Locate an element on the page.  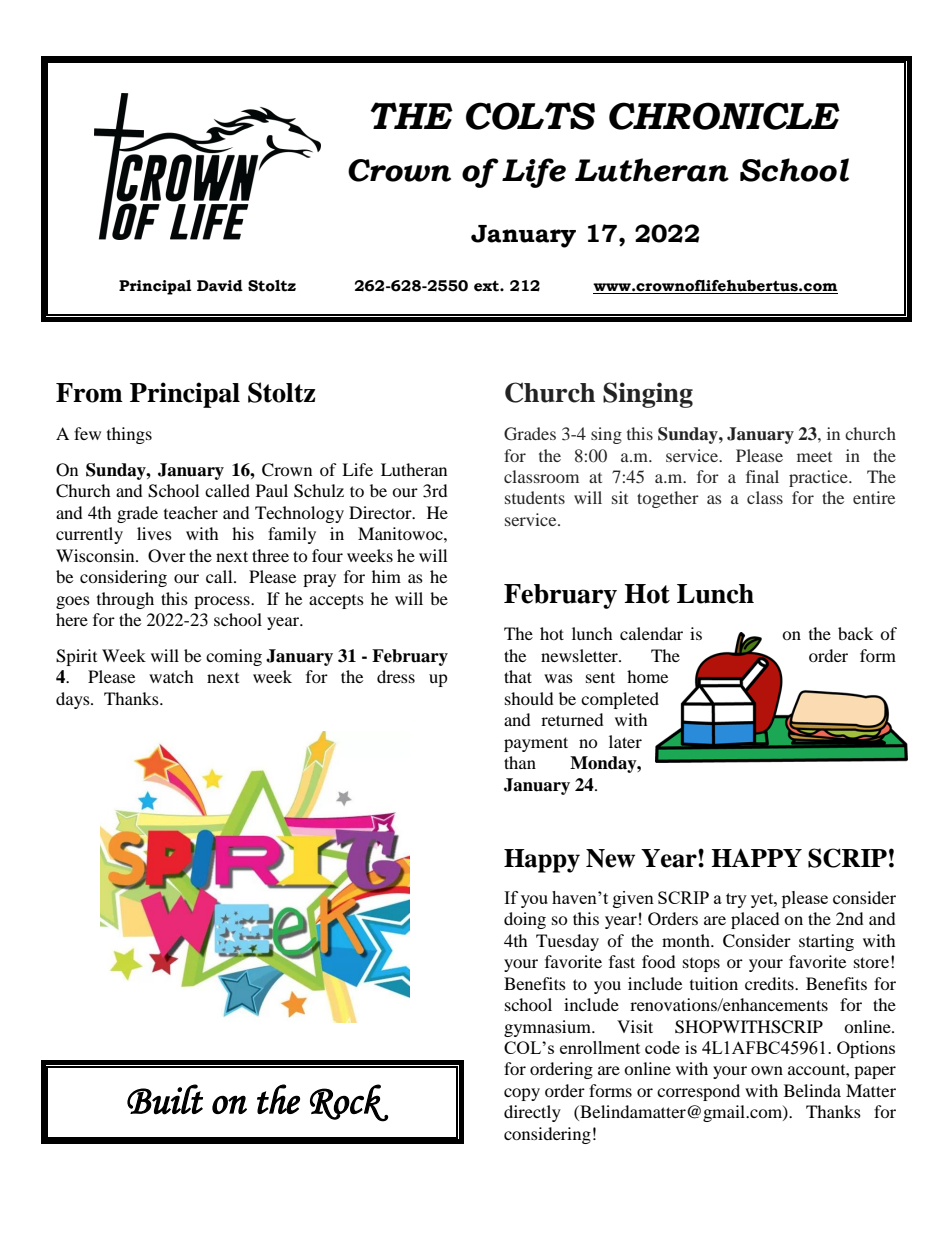
doing is located at coordinates (525, 920).
